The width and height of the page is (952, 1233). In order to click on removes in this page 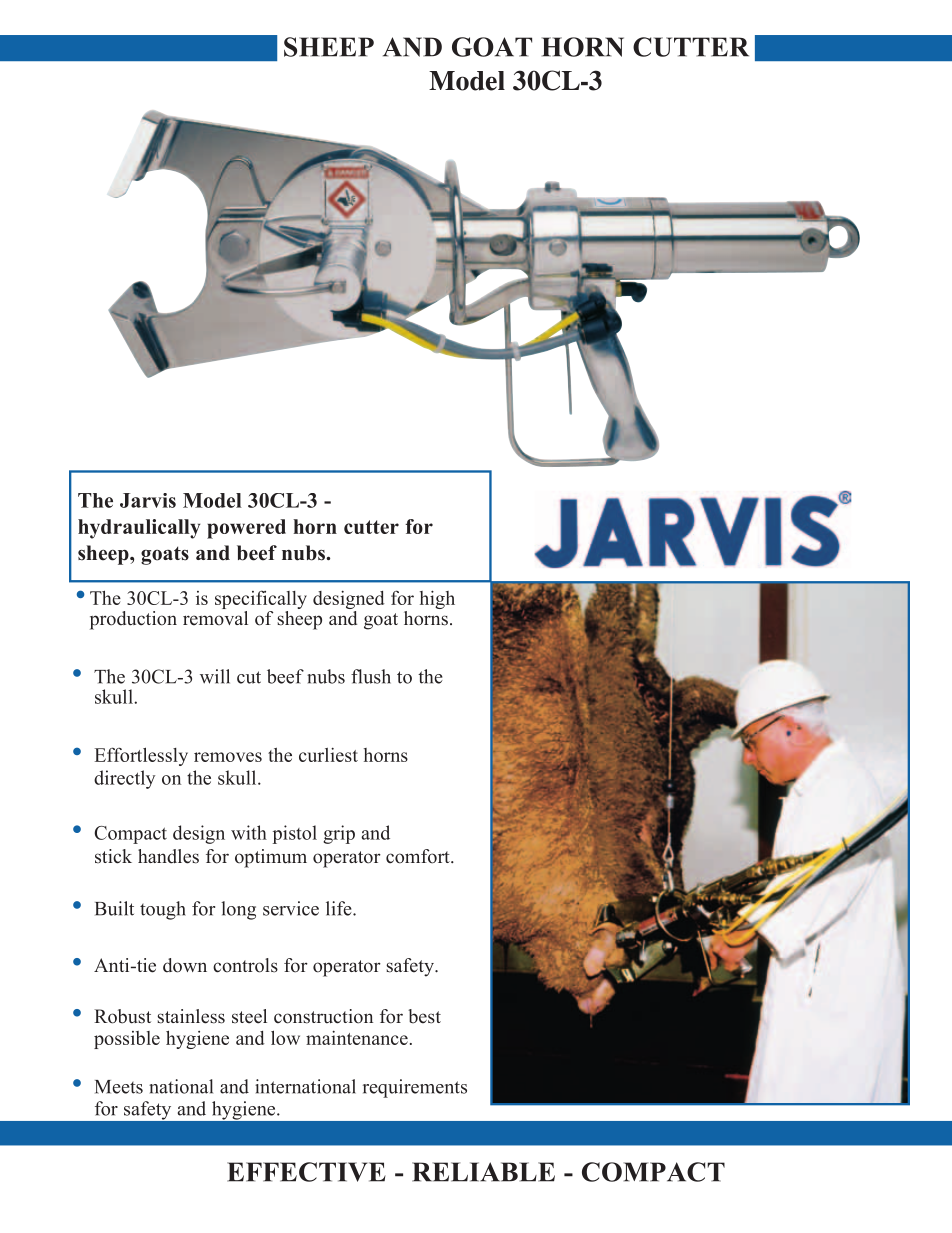, I will do `click(228, 757)`.
